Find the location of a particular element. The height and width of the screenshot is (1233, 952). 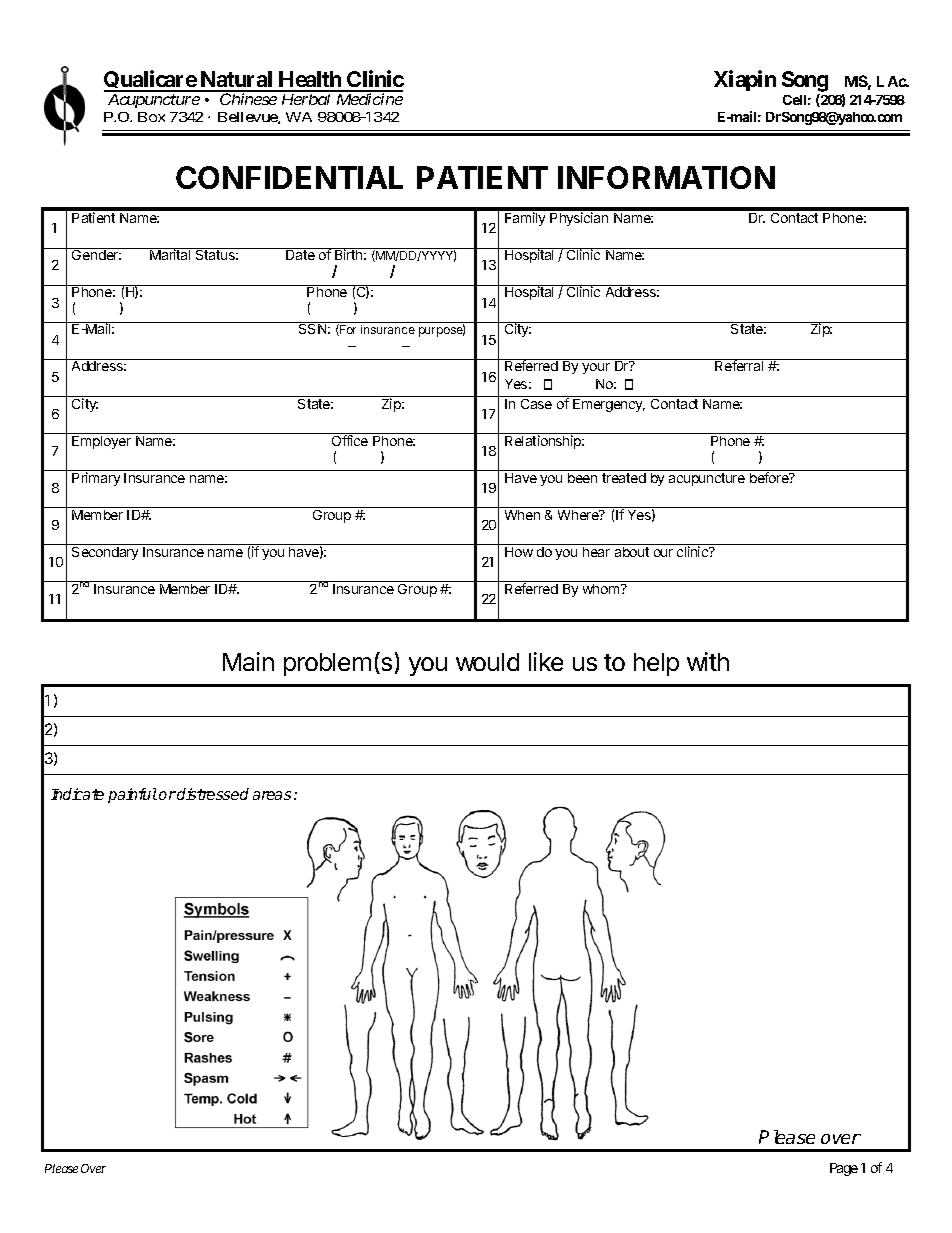

with is located at coordinates (708, 661).
